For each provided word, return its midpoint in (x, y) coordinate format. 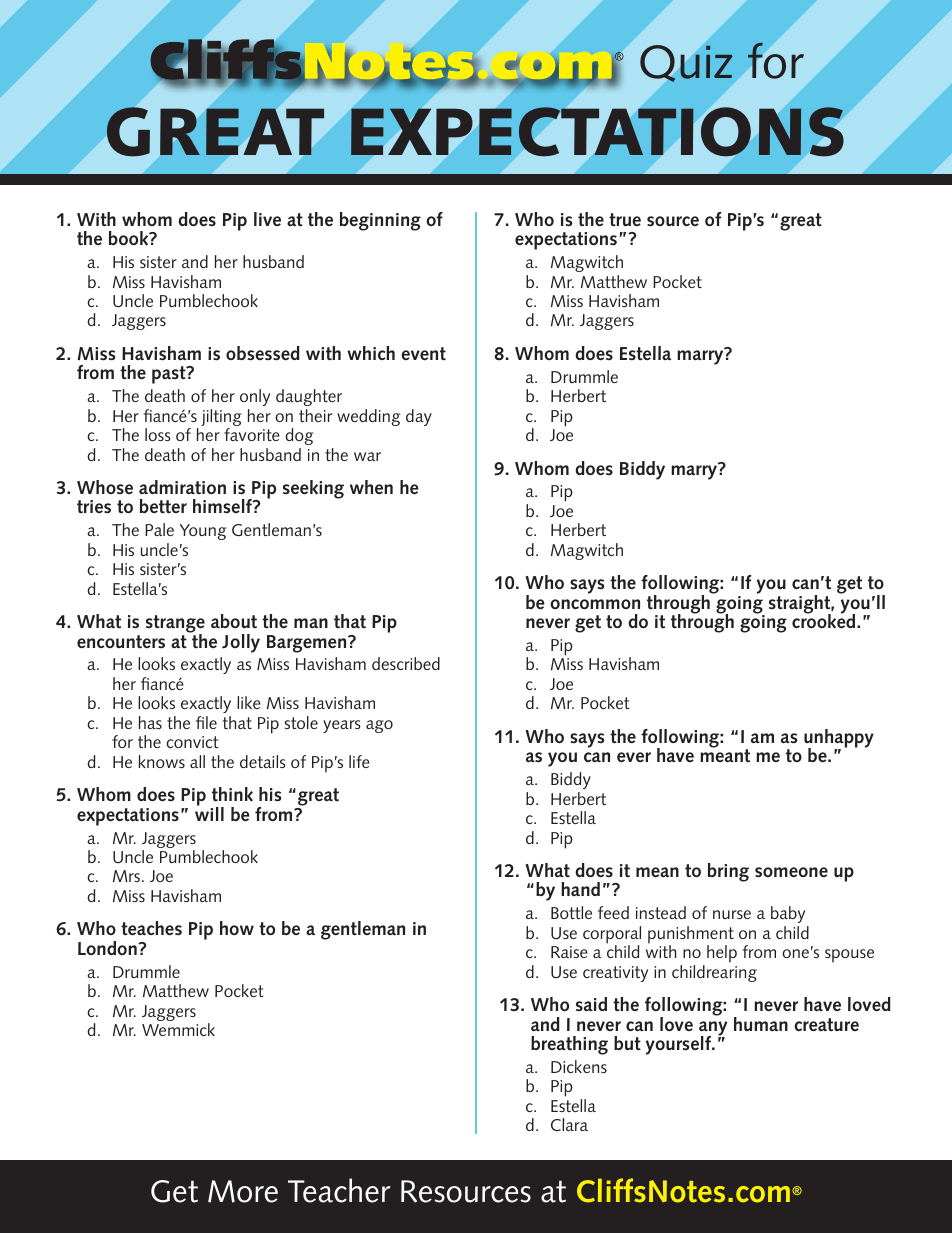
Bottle (571, 912)
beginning (380, 221)
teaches (151, 928)
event (423, 354)
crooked (825, 620)
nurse (732, 914)
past (170, 375)
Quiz (686, 63)
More (243, 1191)
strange (175, 625)
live (267, 219)
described (406, 663)
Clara (569, 1124)
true (625, 220)
